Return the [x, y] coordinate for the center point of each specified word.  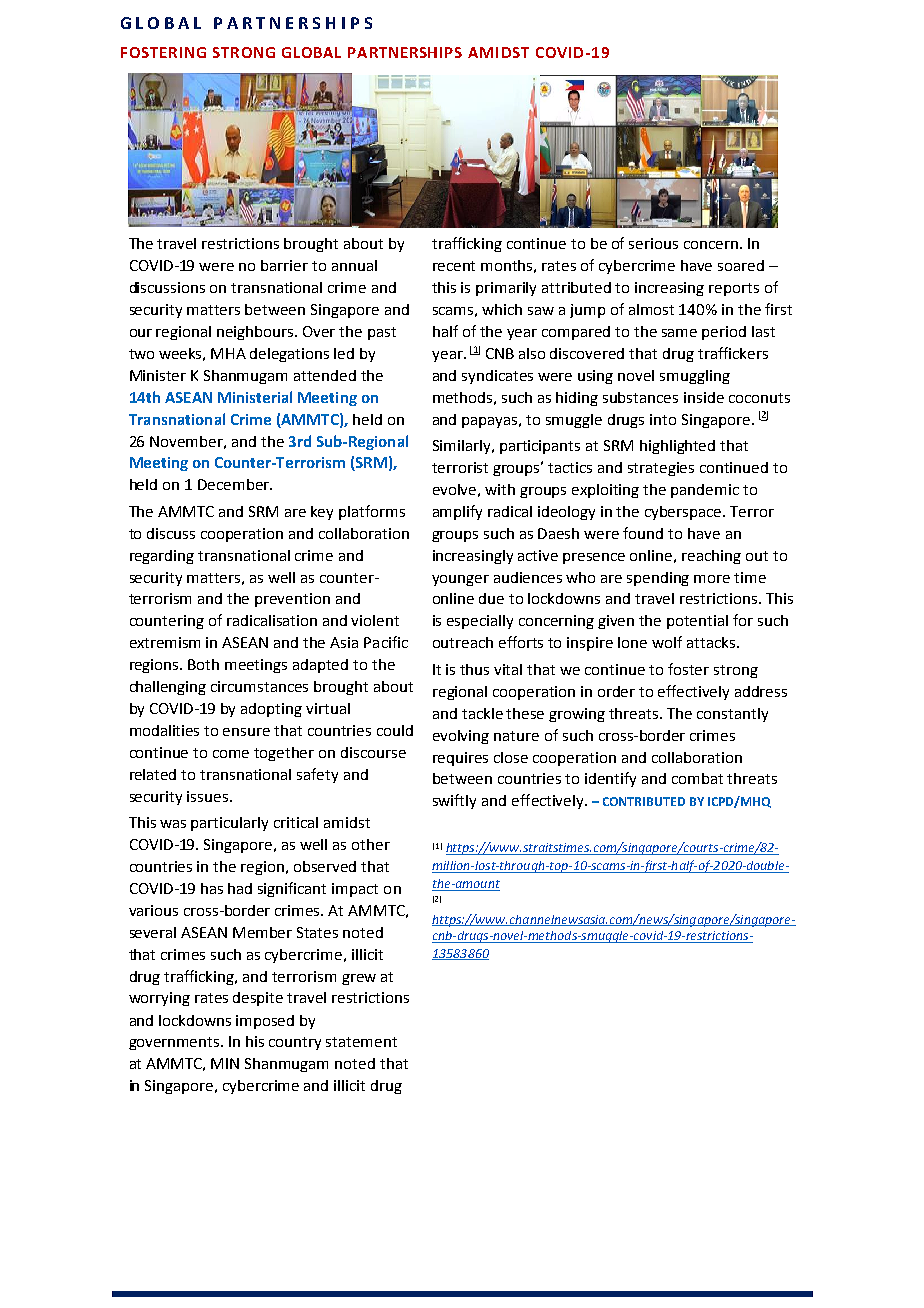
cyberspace [684, 513]
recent [454, 266]
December [234, 484]
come [231, 754]
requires [460, 759]
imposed [265, 1022]
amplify [457, 512]
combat [697, 778]
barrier [284, 265]
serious [653, 243]
